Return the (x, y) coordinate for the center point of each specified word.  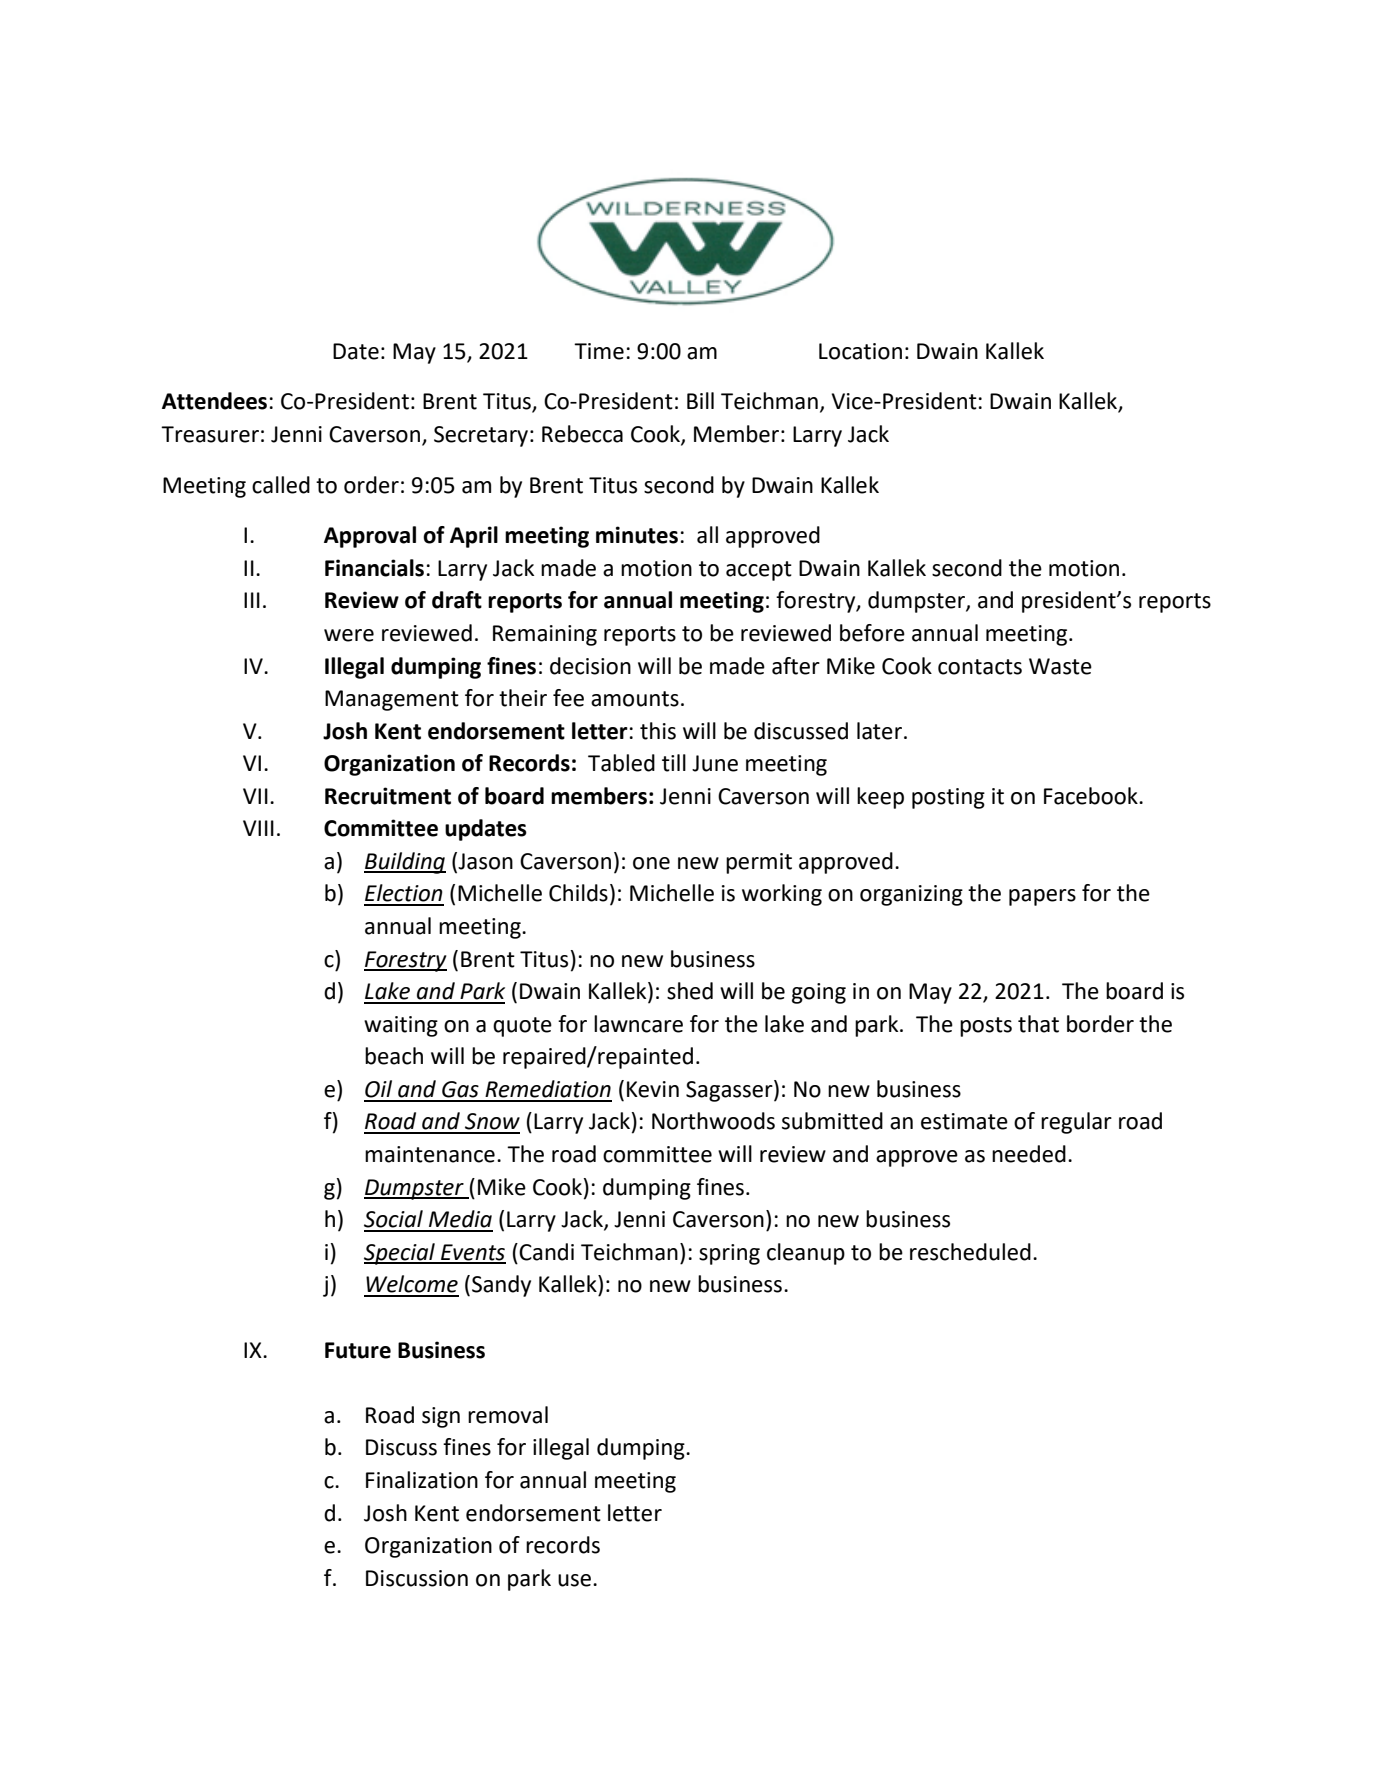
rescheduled (970, 1252)
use (576, 1580)
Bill (700, 400)
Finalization (422, 1480)
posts (986, 1027)
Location (860, 351)
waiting (401, 1026)
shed (690, 991)
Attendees (214, 401)
